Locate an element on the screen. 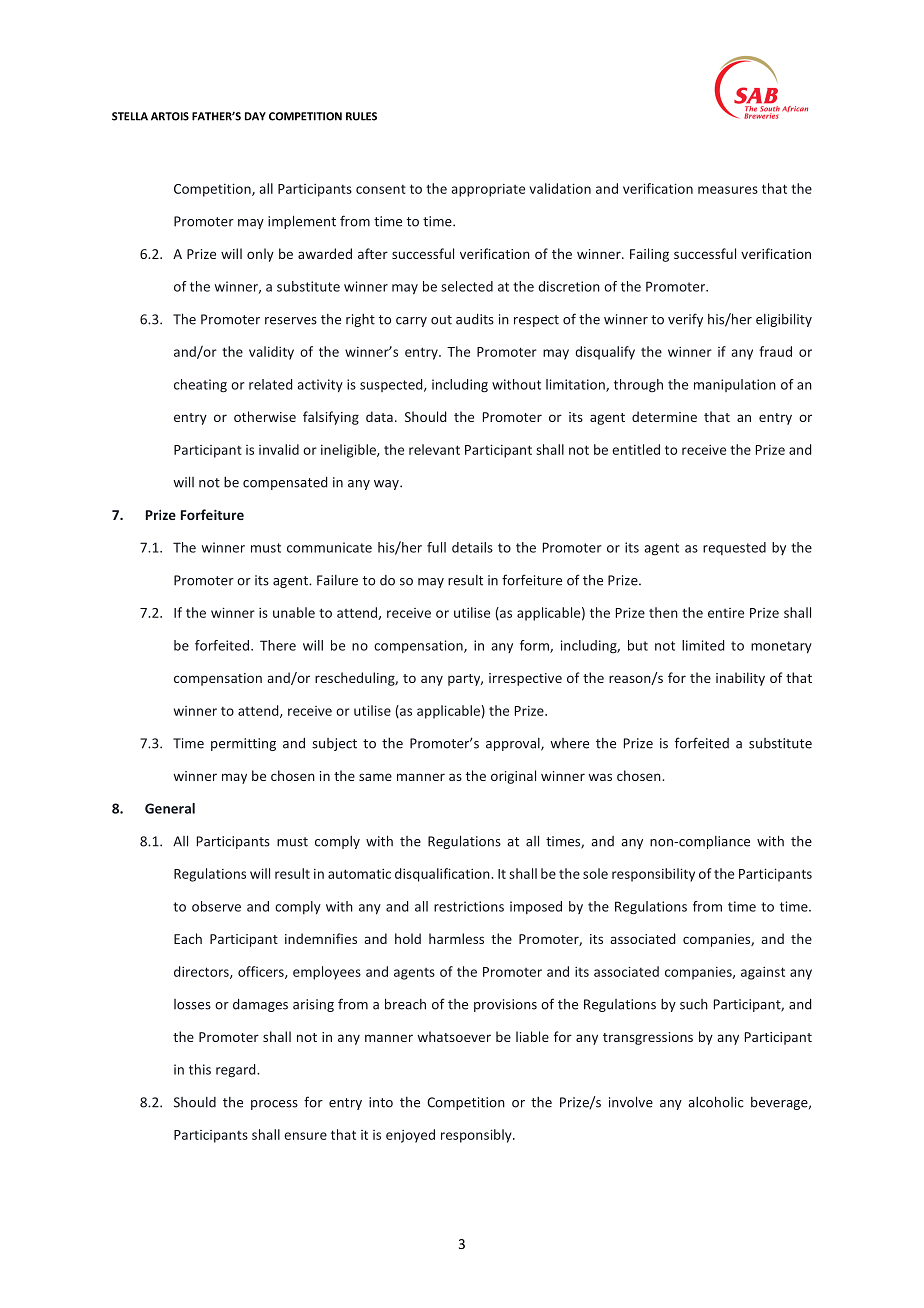 The image size is (924, 1308). limited is located at coordinates (703, 645).
